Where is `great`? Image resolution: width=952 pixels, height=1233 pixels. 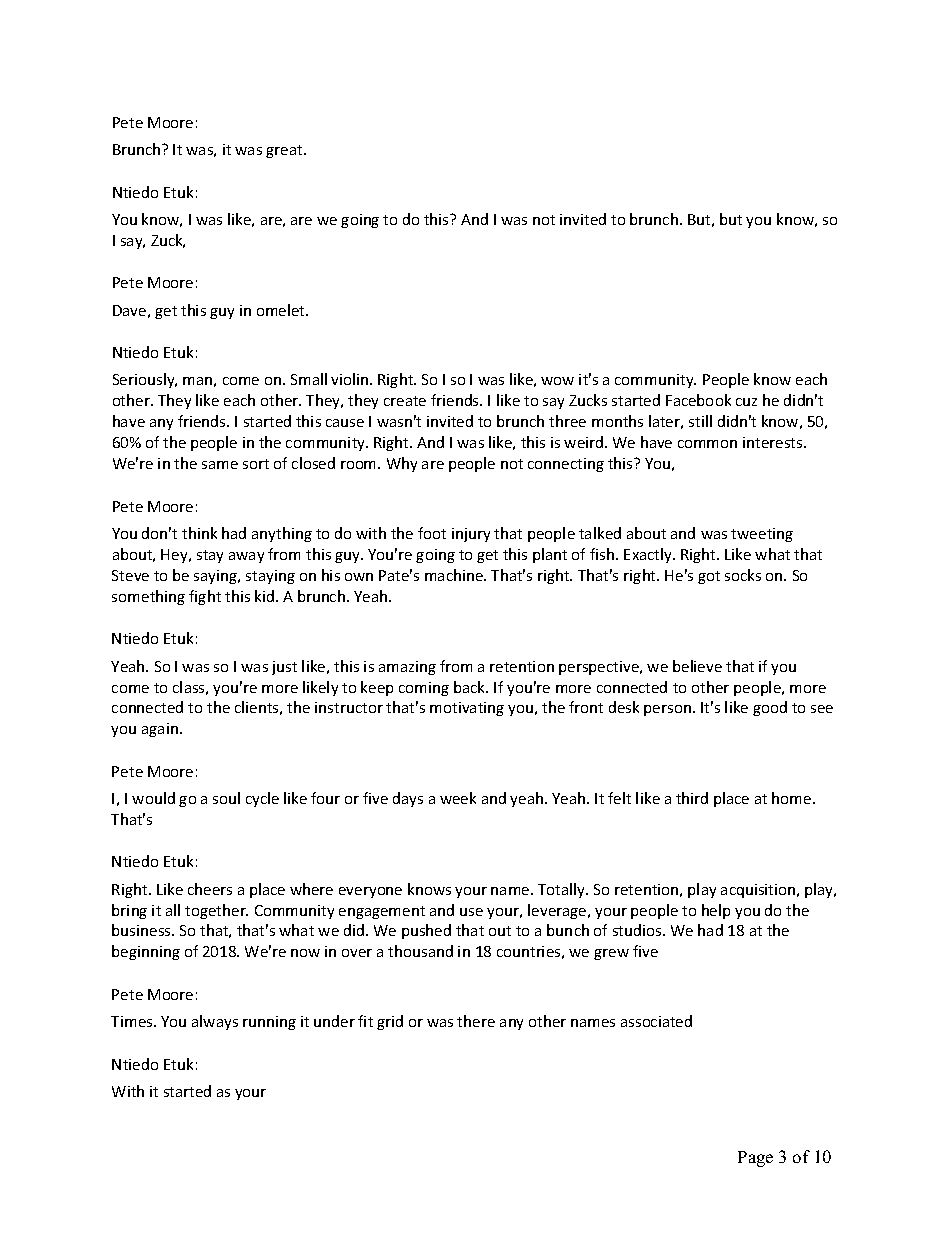 great is located at coordinates (285, 151).
